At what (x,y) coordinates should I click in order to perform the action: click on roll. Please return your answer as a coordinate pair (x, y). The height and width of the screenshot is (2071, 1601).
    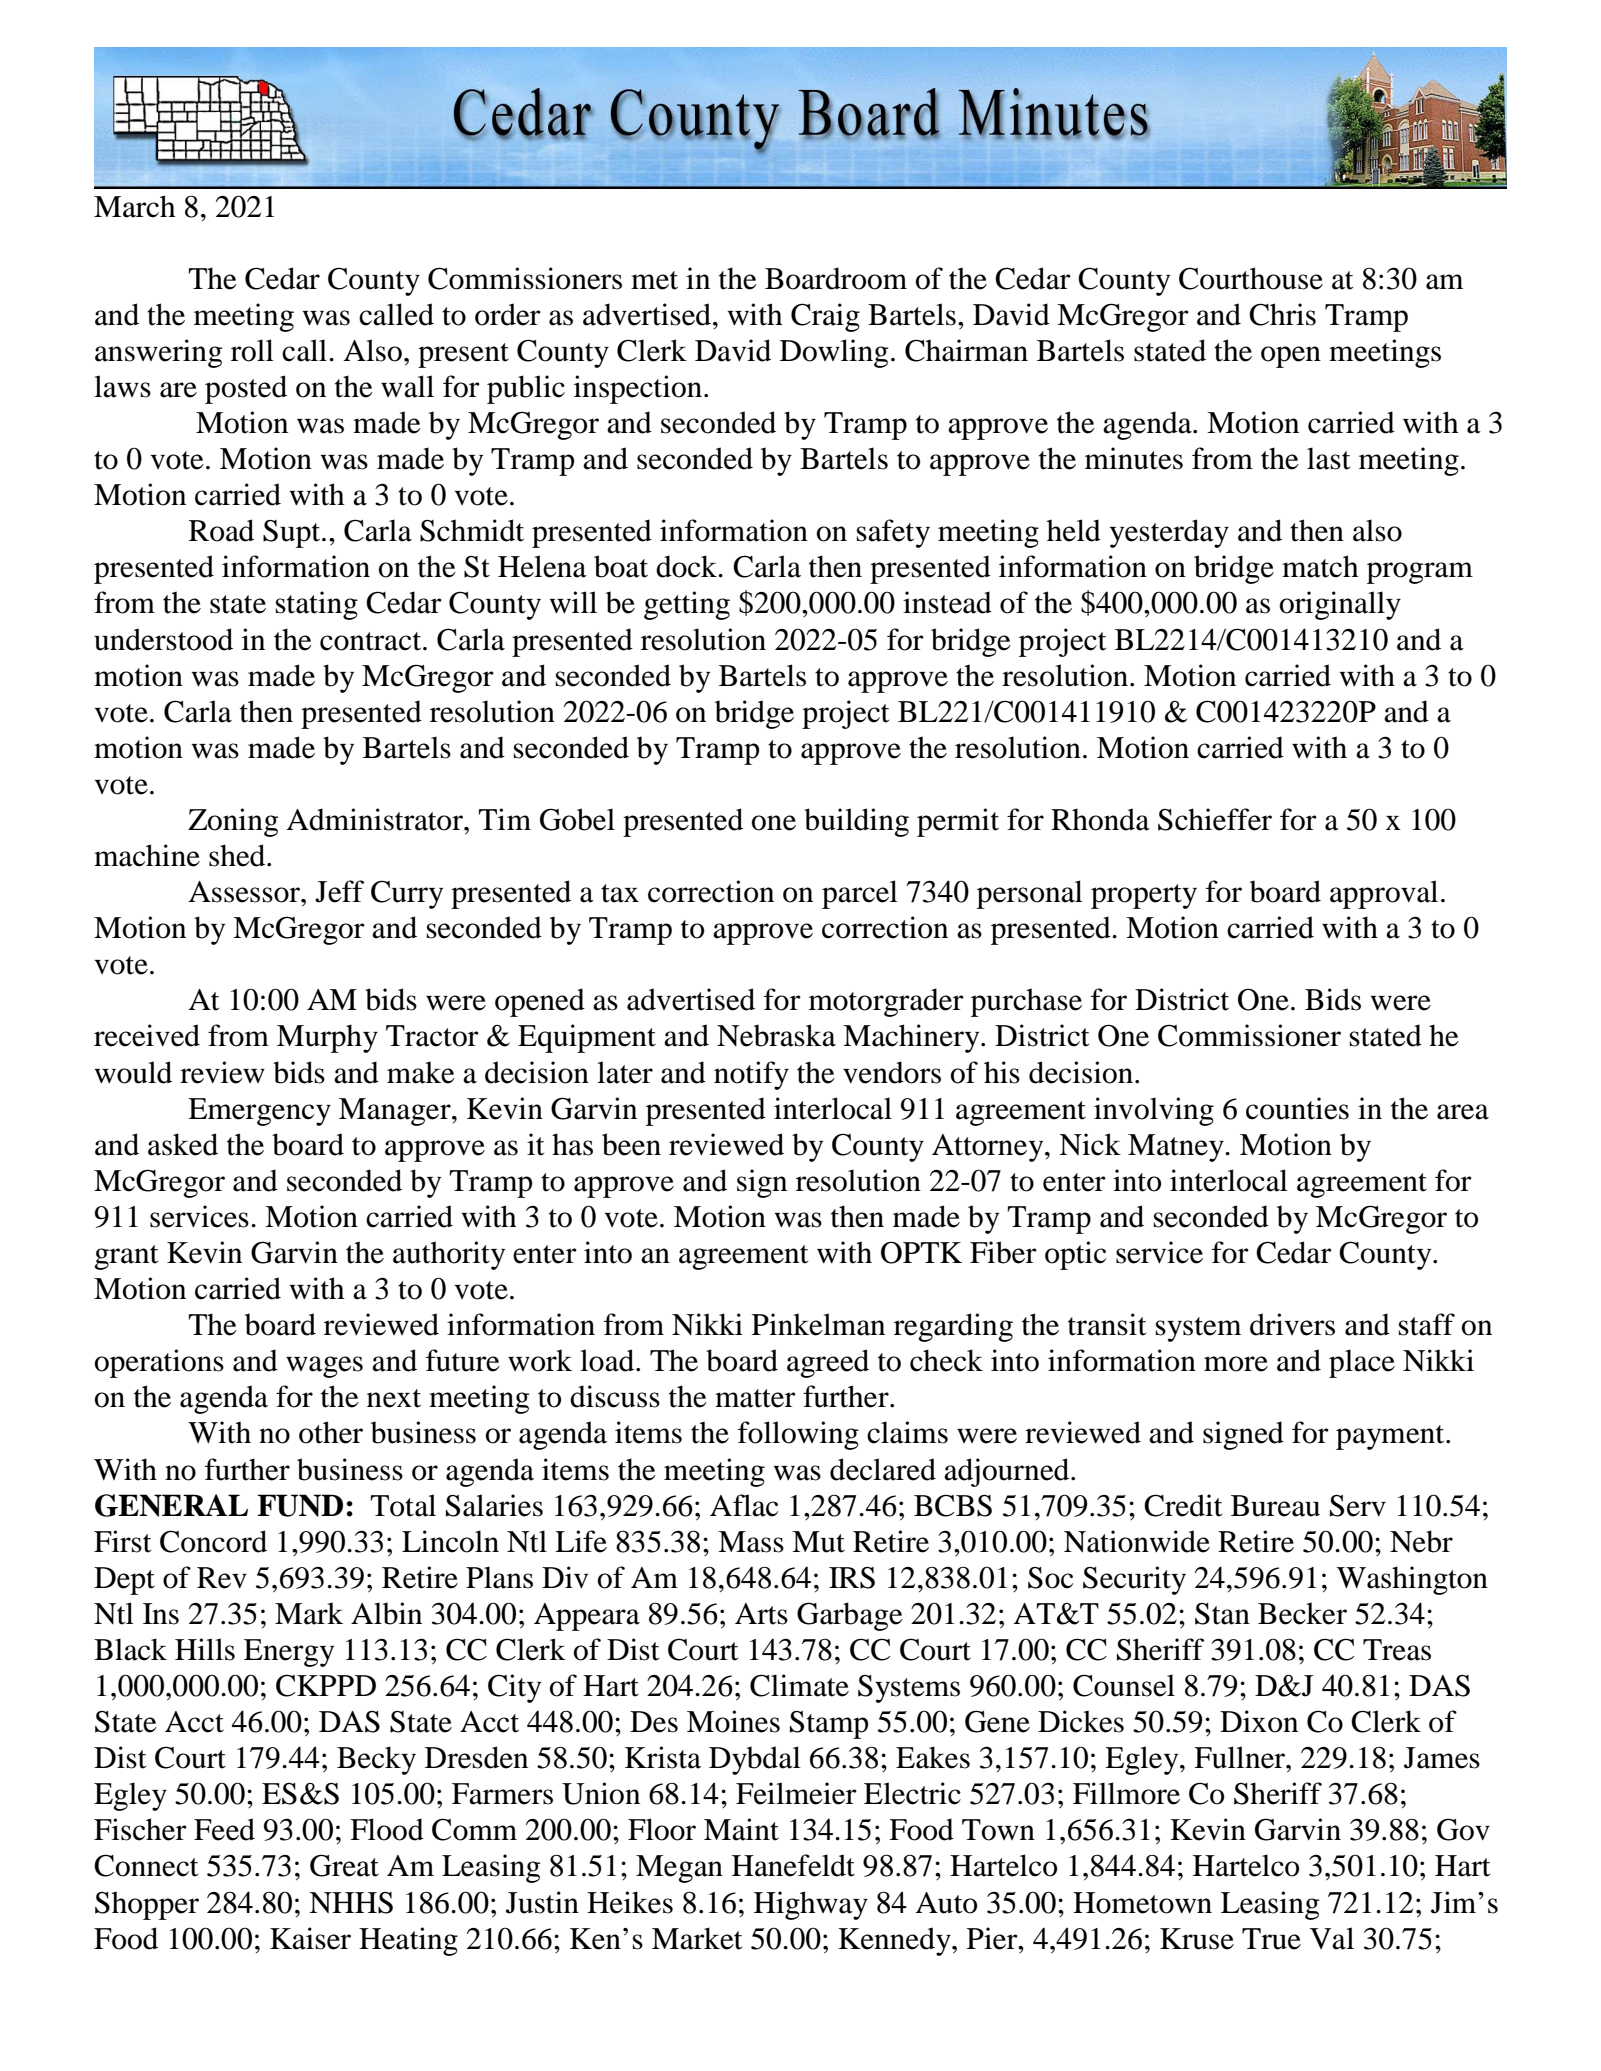
    Looking at the image, I should click on (252, 350).
